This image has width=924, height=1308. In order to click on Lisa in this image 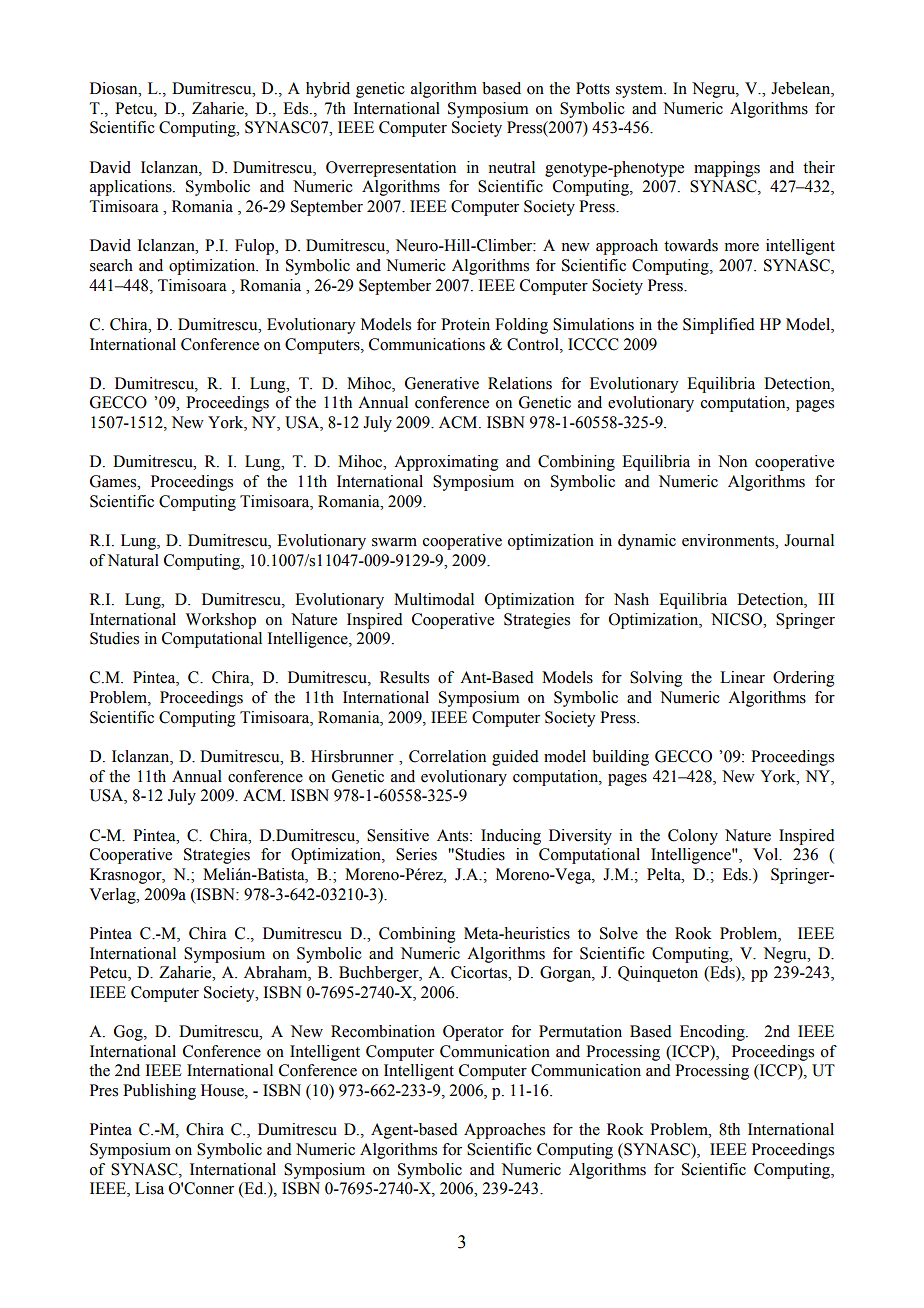, I will do `click(149, 1188)`.
